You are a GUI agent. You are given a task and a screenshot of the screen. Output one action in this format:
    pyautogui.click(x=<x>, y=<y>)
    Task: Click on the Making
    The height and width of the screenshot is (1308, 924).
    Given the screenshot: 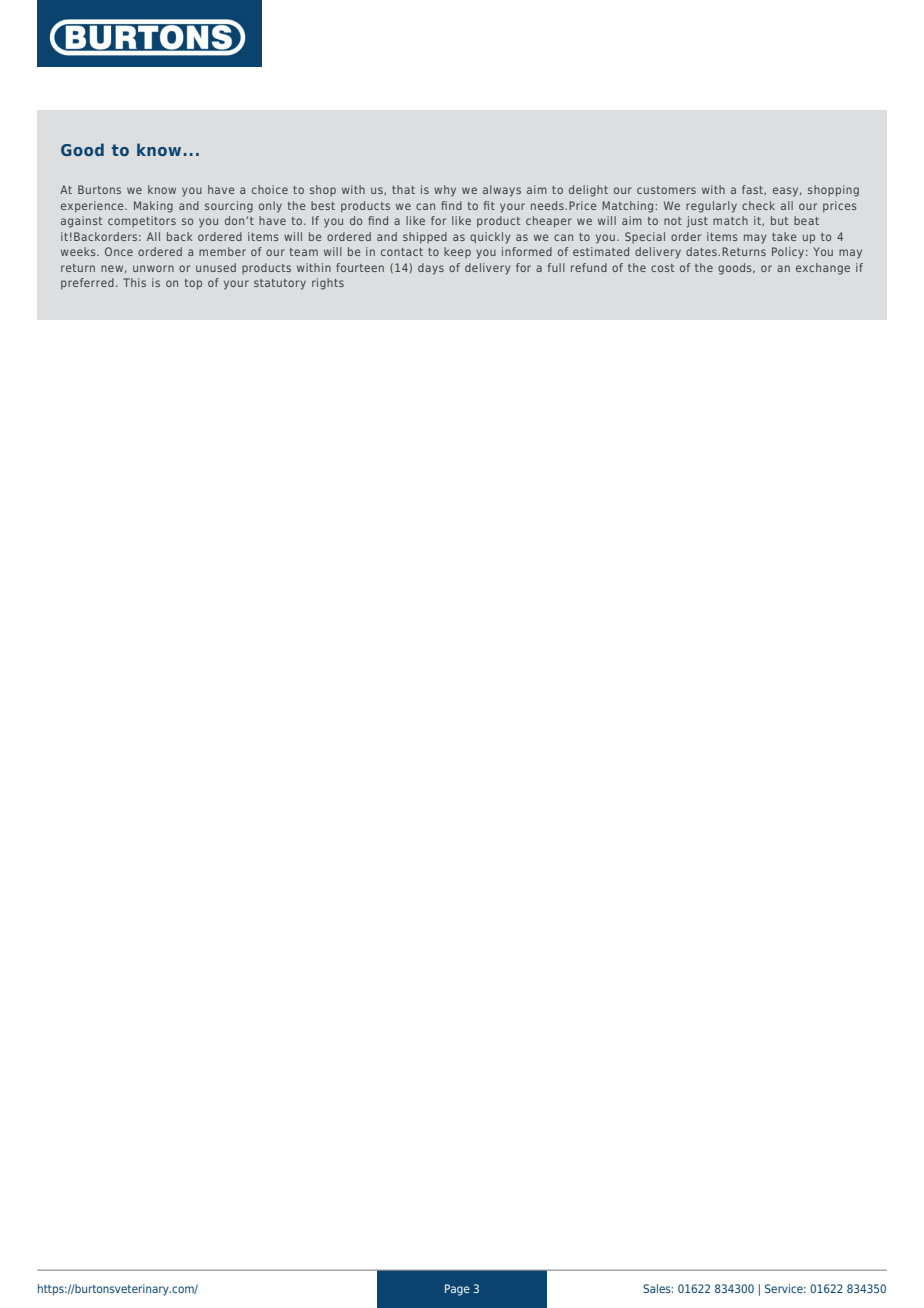 What is the action you would take?
    pyautogui.click(x=153, y=207)
